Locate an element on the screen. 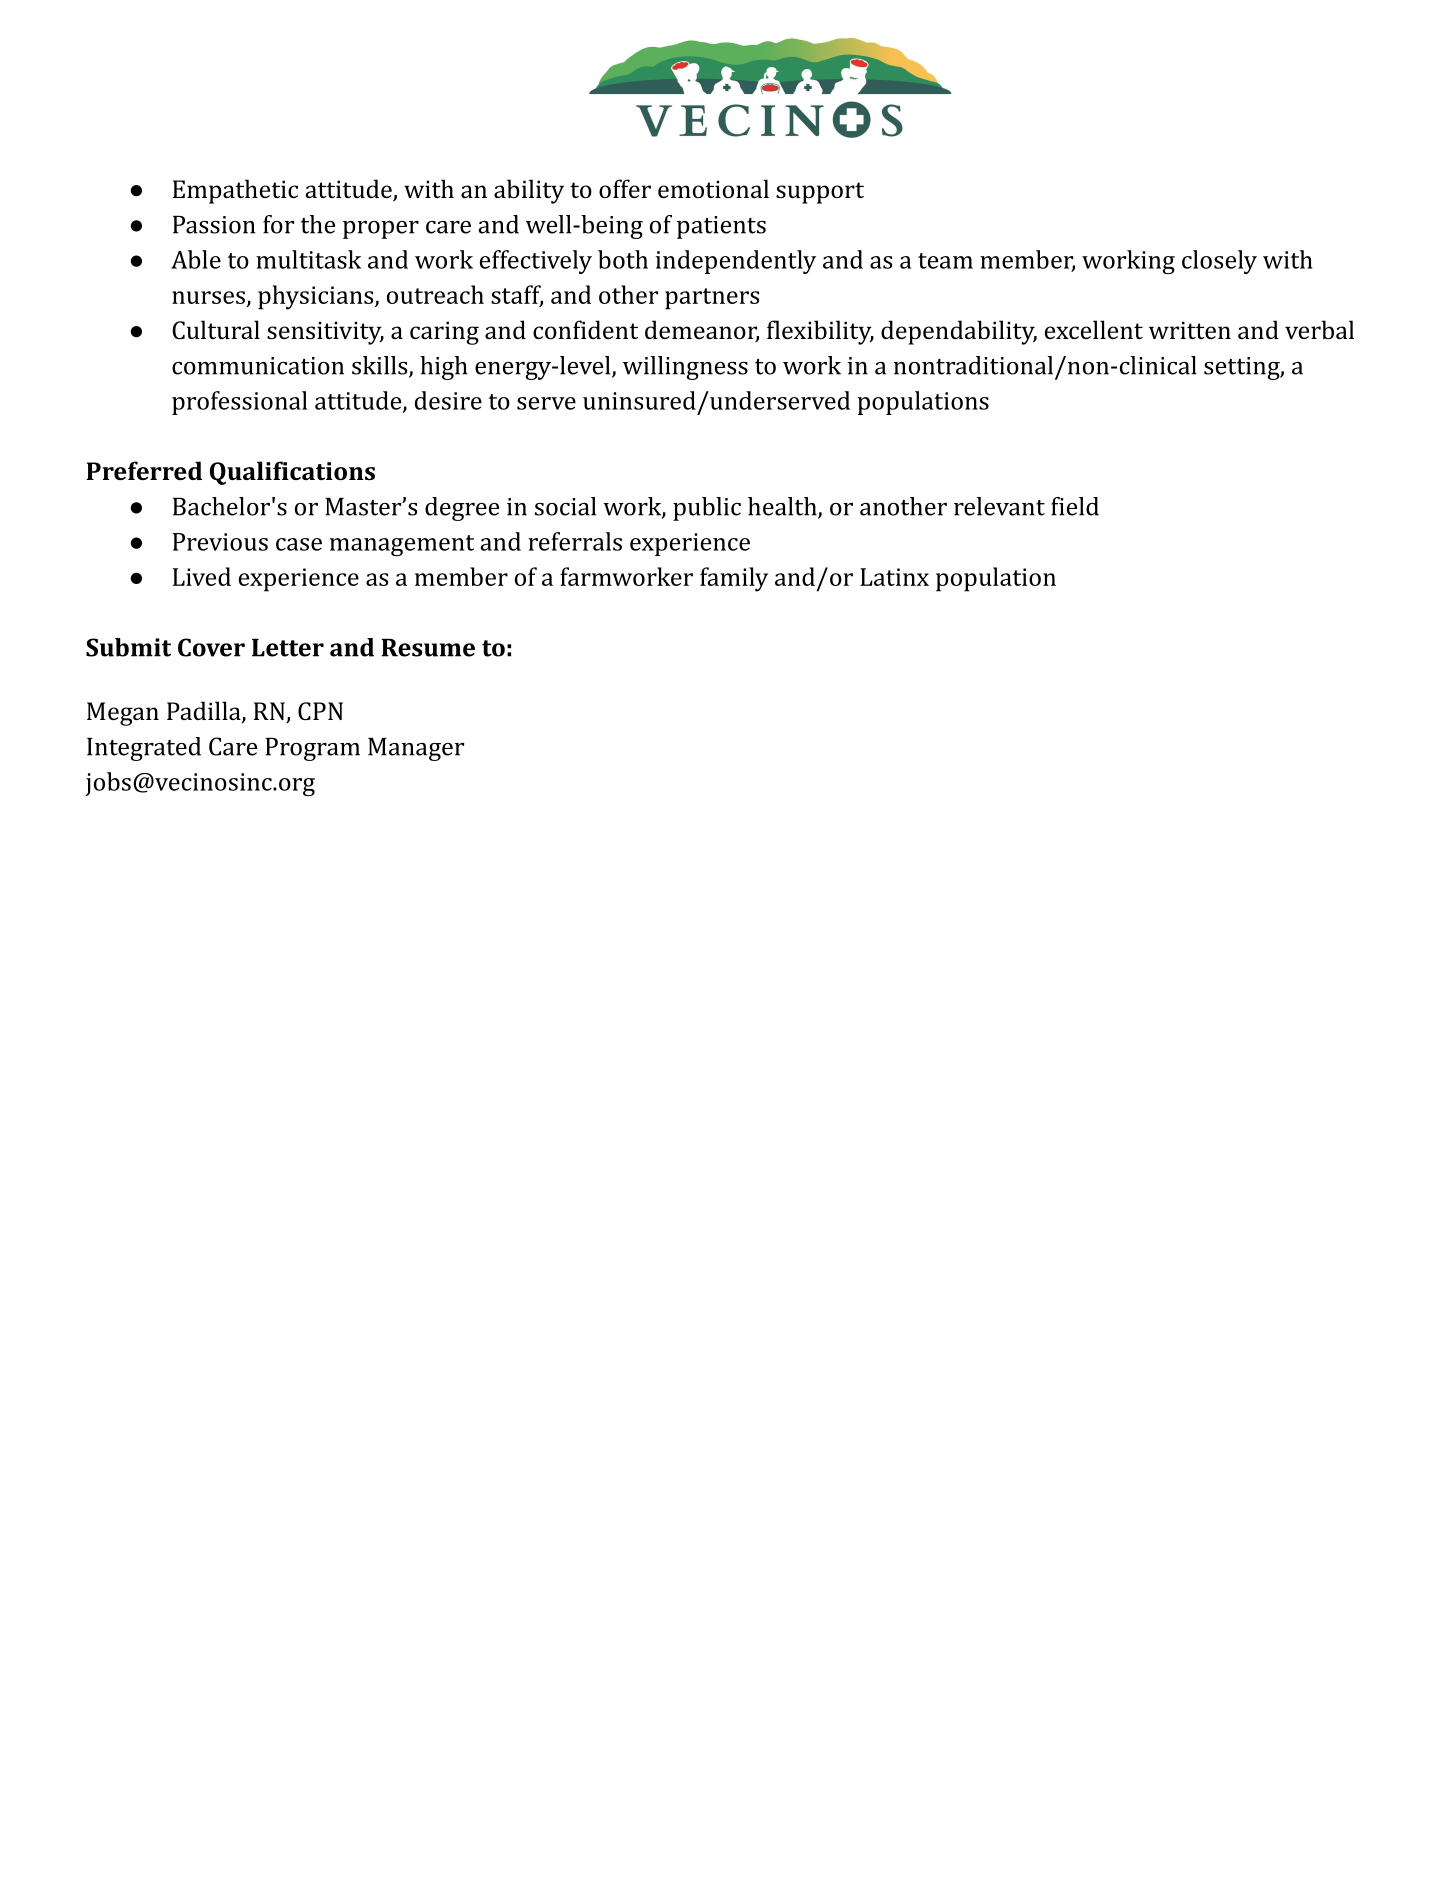  public is located at coordinates (707, 509).
